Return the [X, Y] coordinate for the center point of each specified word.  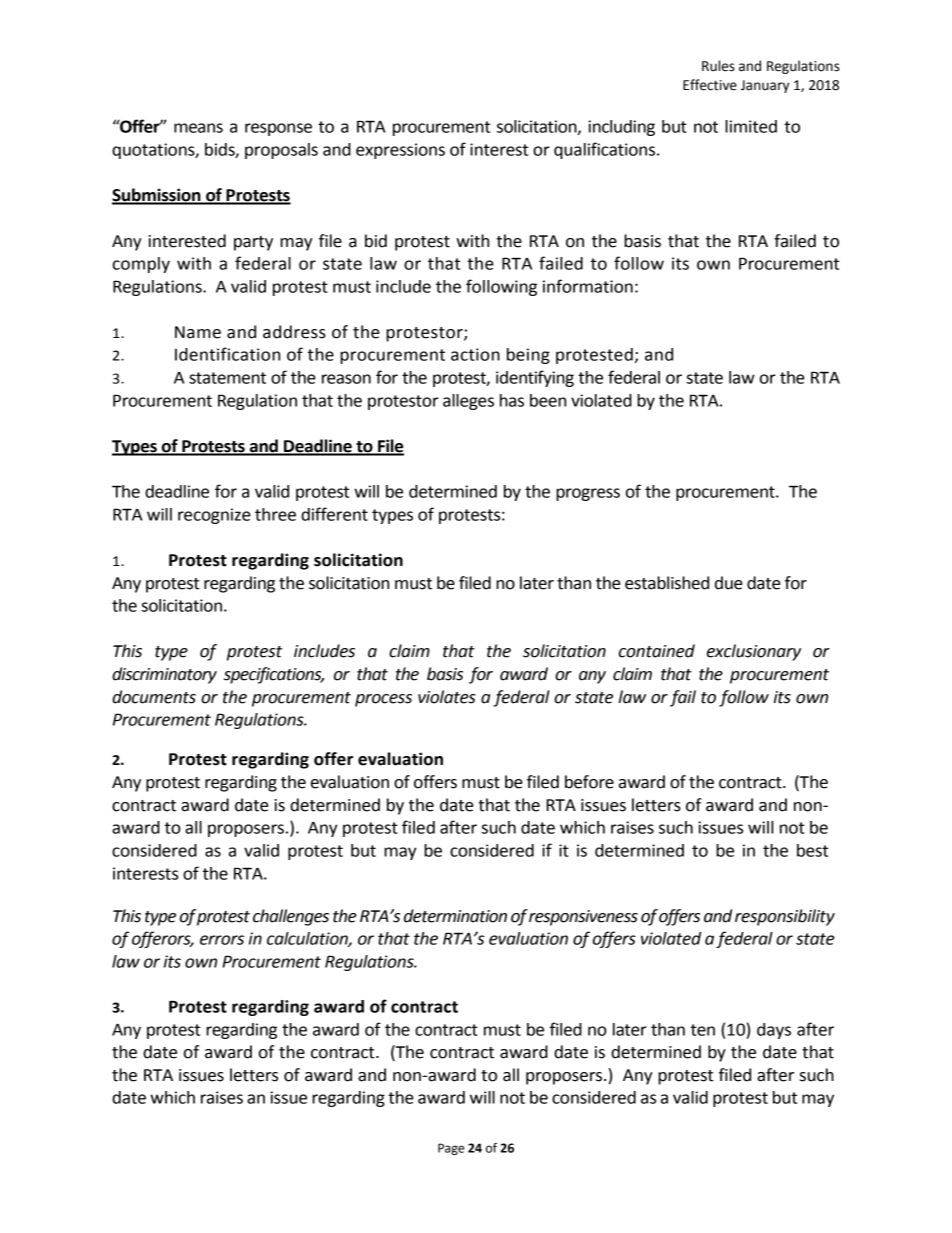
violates [447, 697]
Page [451, 1149]
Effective [710, 85]
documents [154, 697]
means [198, 128]
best [812, 850]
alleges [468, 402]
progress [588, 494]
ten [703, 1030]
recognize [214, 516]
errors [222, 940]
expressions [400, 151]
